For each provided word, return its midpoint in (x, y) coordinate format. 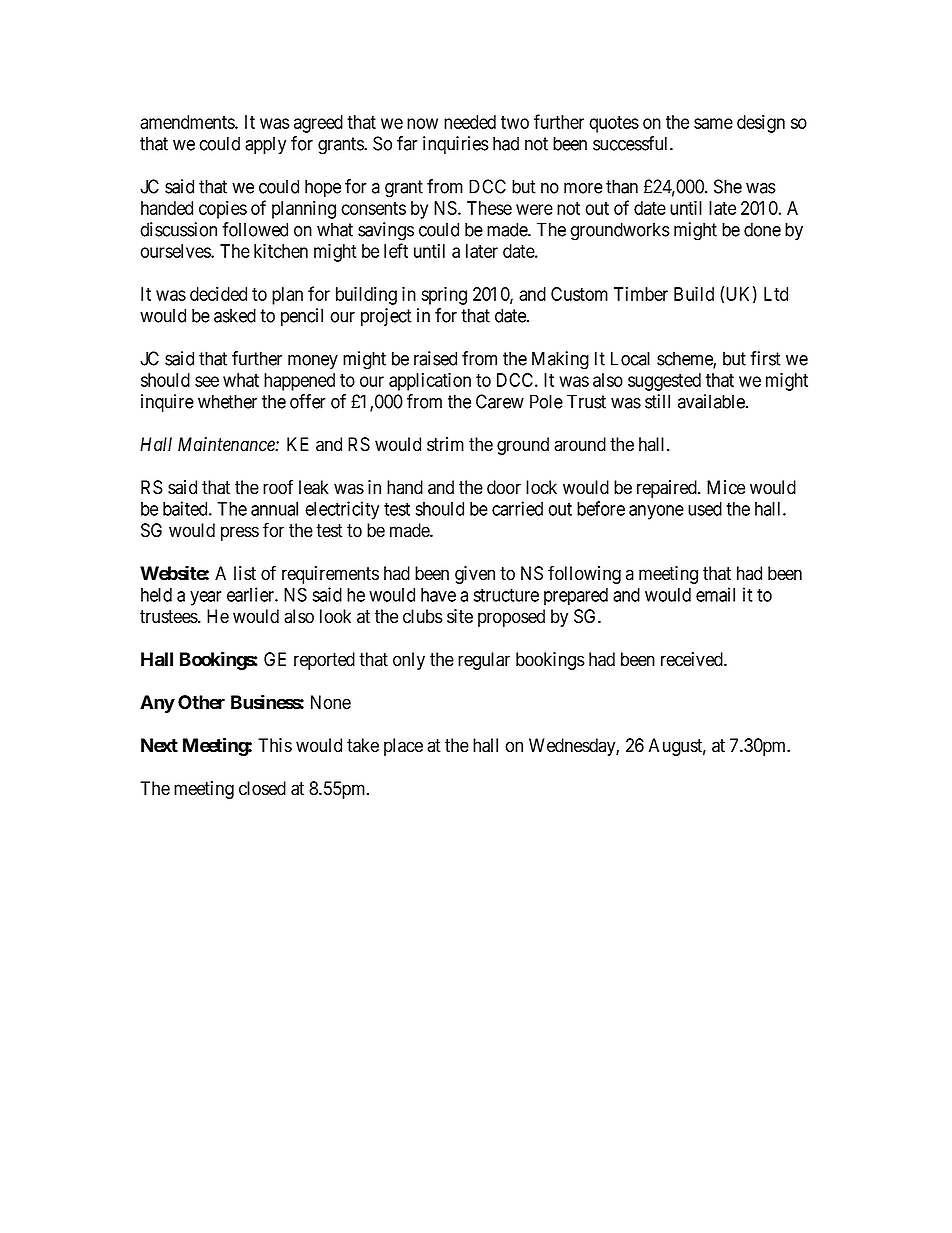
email (715, 594)
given (475, 575)
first (765, 358)
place (403, 747)
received (693, 659)
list (245, 573)
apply (265, 145)
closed (262, 788)
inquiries (456, 145)
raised (435, 358)
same (713, 123)
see (207, 381)
